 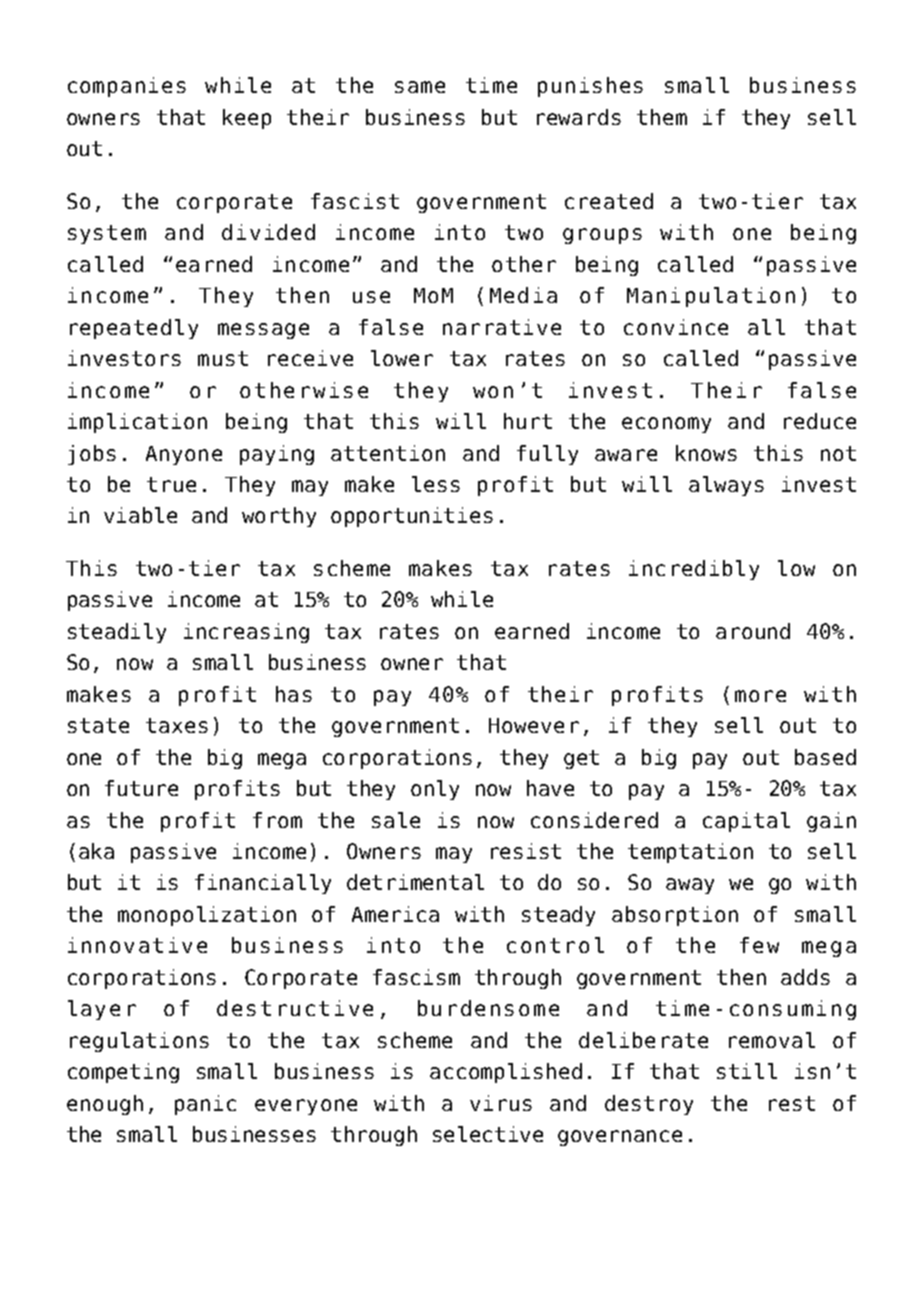 I want to click on steadily, so click(x=117, y=633).
